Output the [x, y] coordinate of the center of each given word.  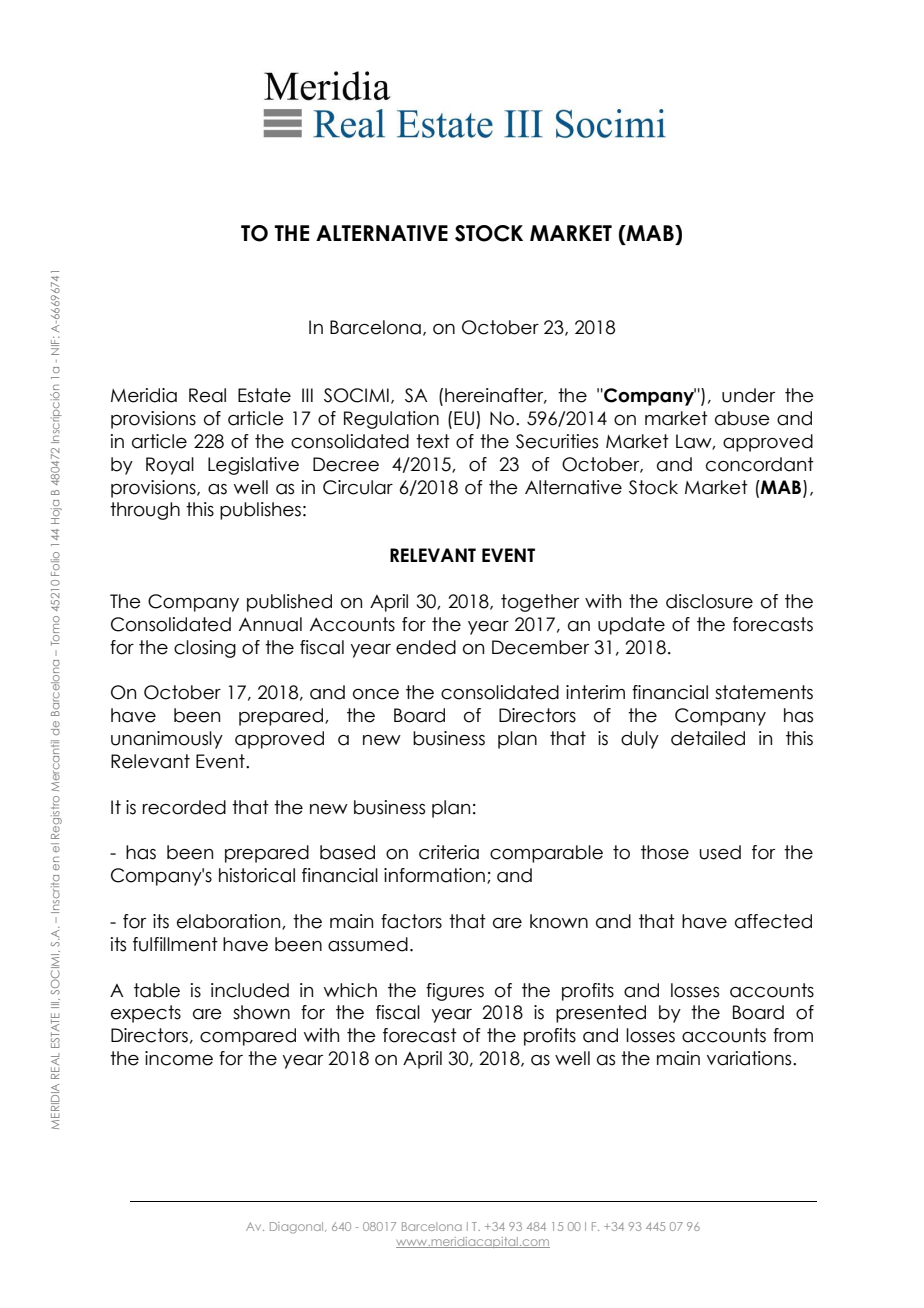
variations [750, 1058]
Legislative [253, 466]
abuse [742, 418]
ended [426, 647]
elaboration [230, 922]
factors [411, 921]
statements [764, 692]
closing [205, 649]
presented [601, 1014]
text [433, 441]
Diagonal [298, 1228]
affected [773, 921]
